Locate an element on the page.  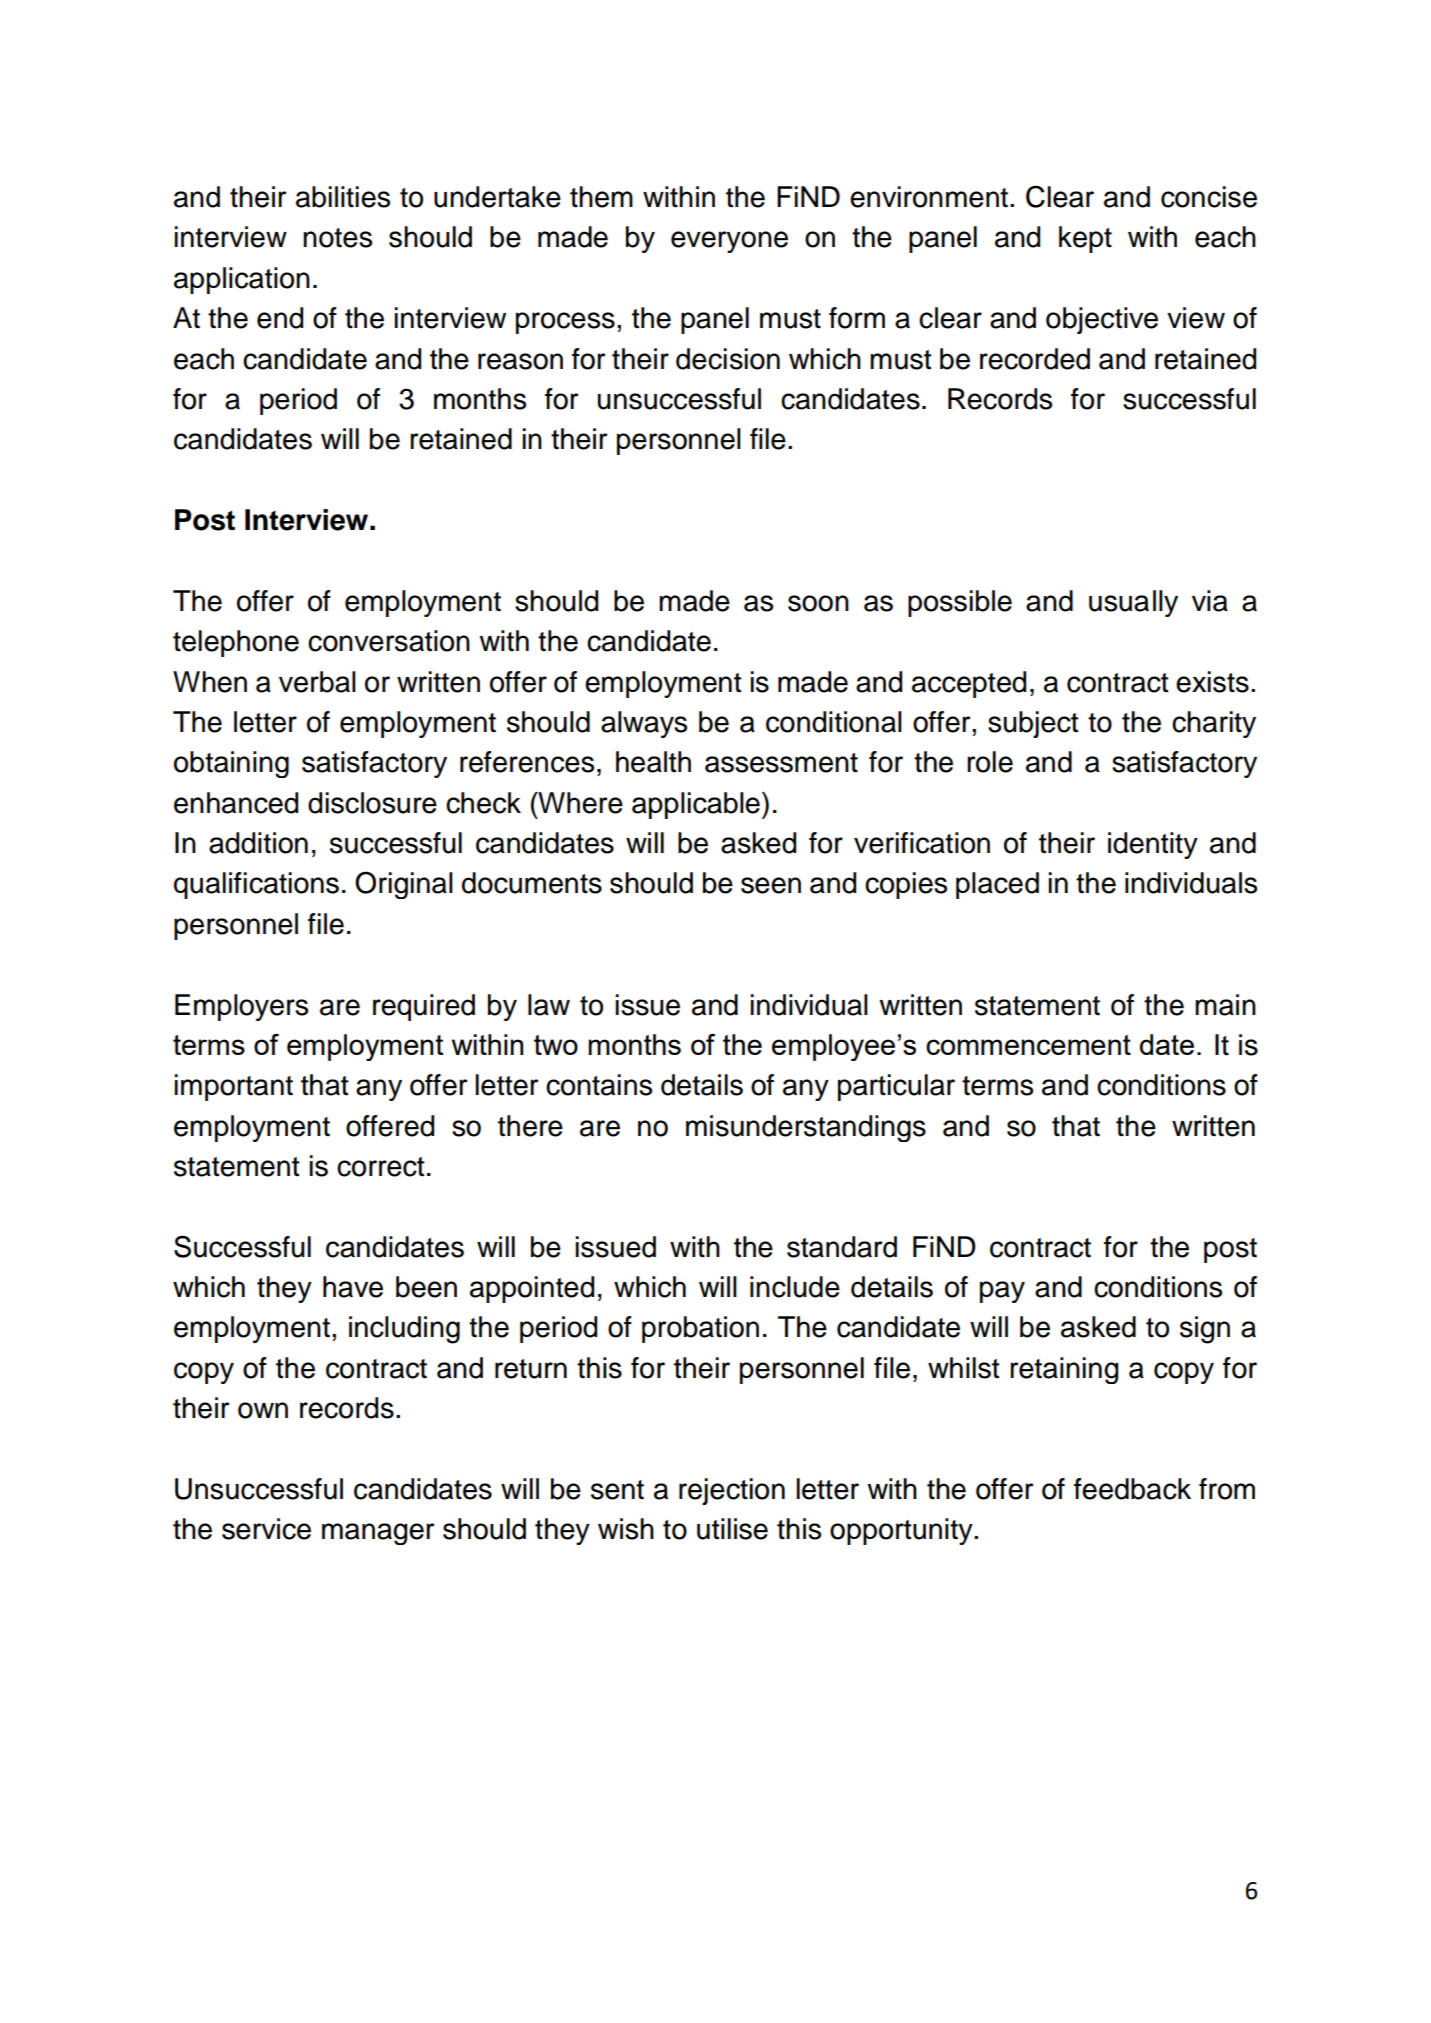
identity is located at coordinates (1153, 845).
